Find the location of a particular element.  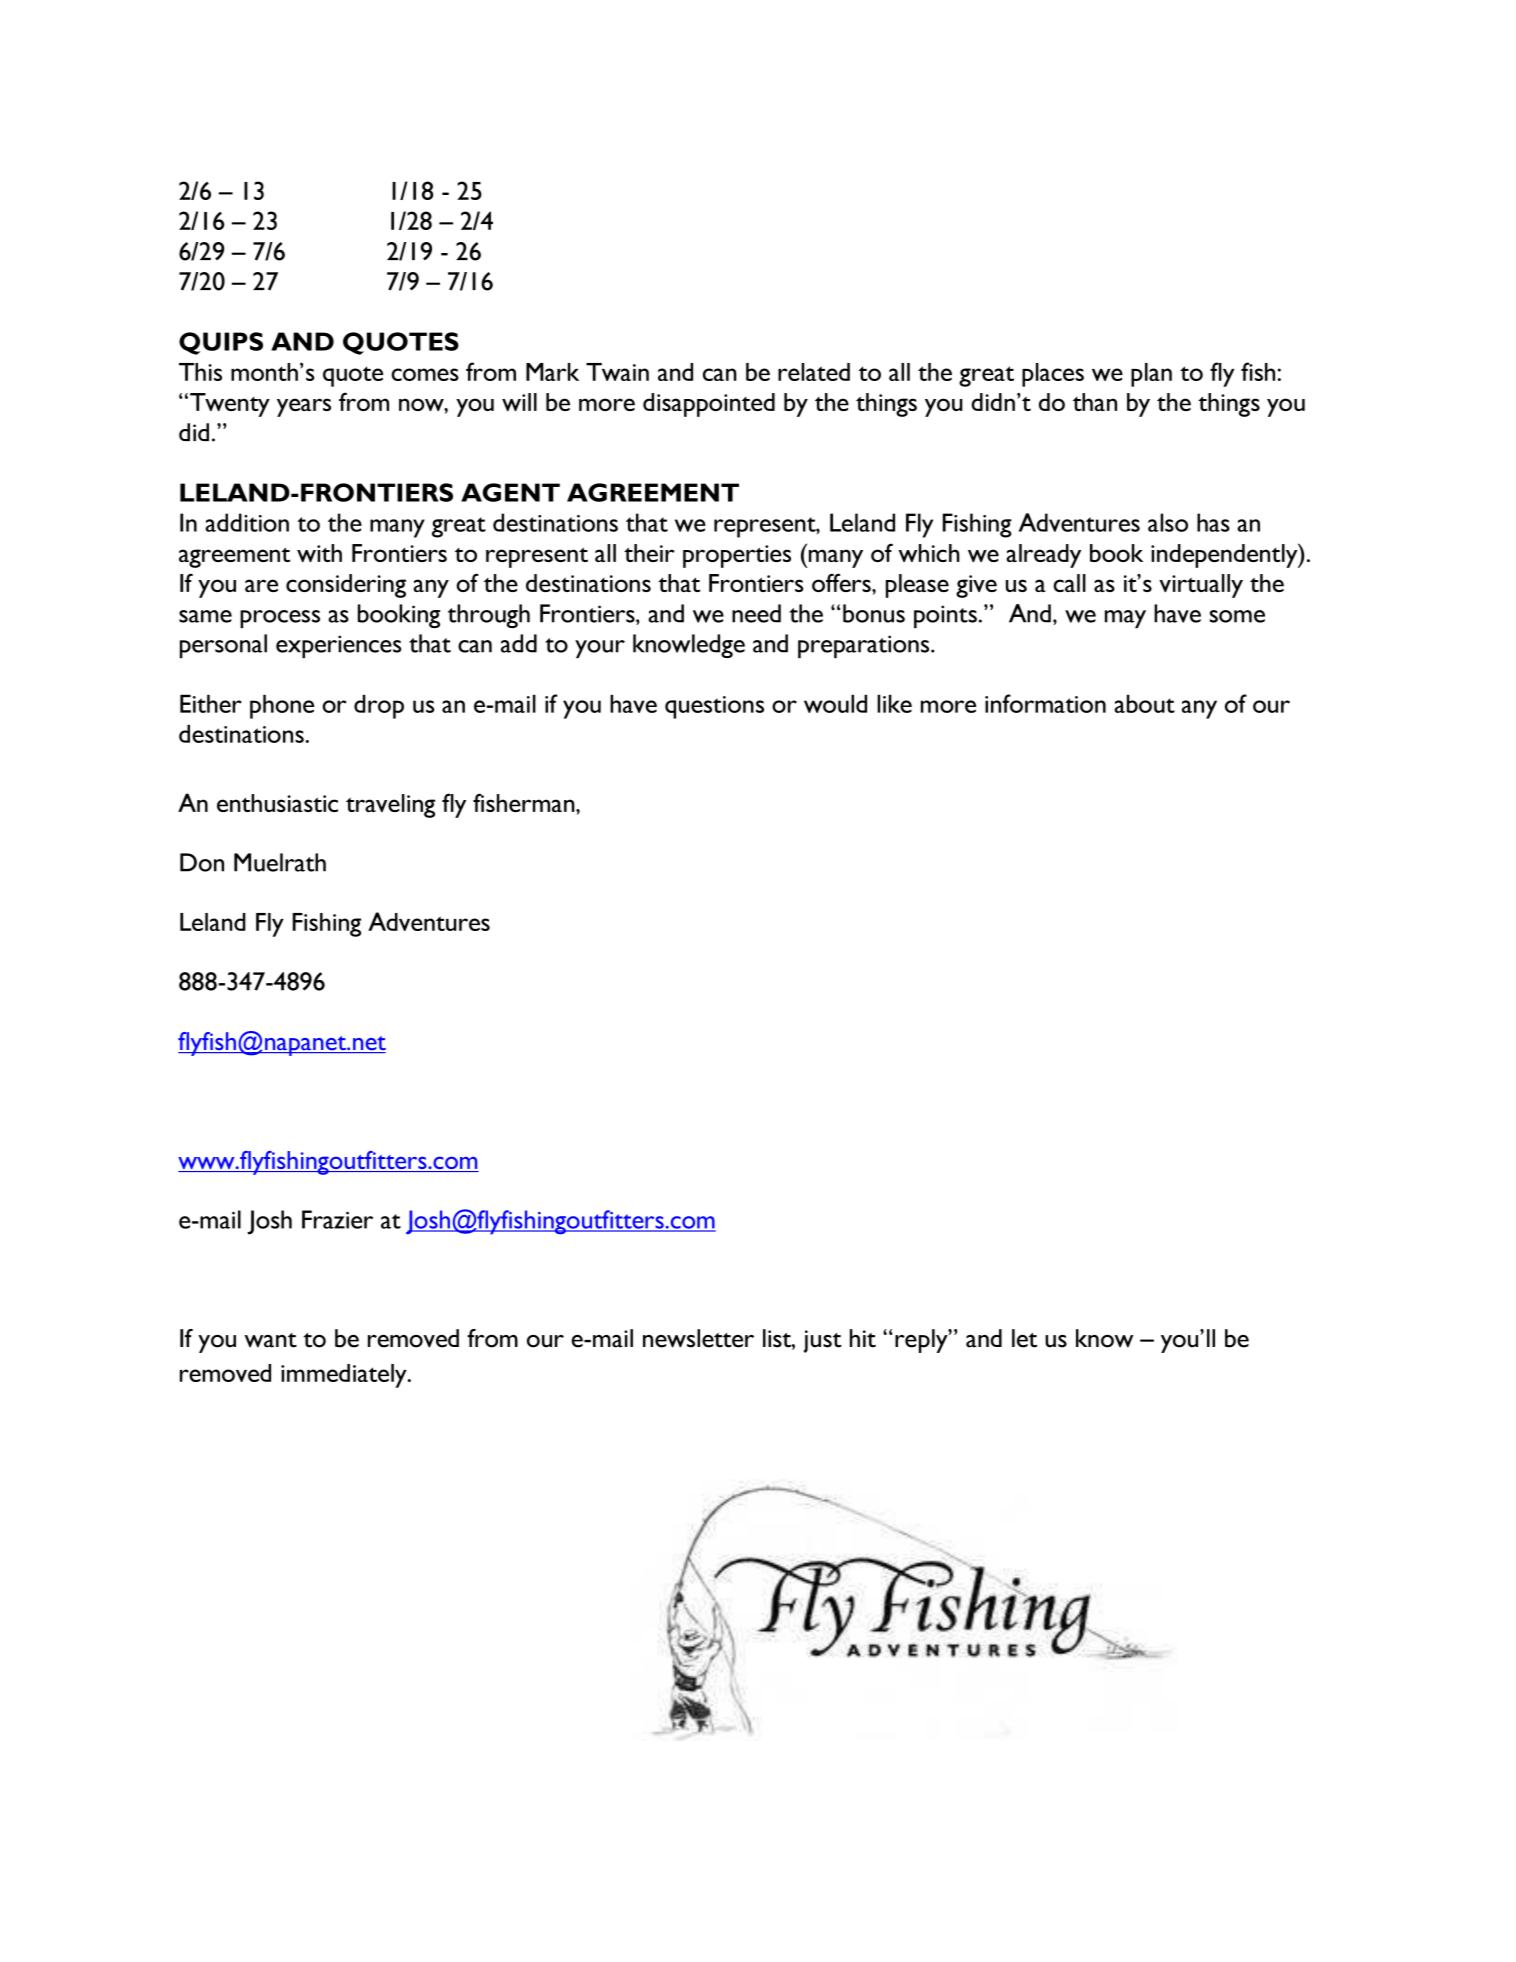

just is located at coordinates (823, 1341).
